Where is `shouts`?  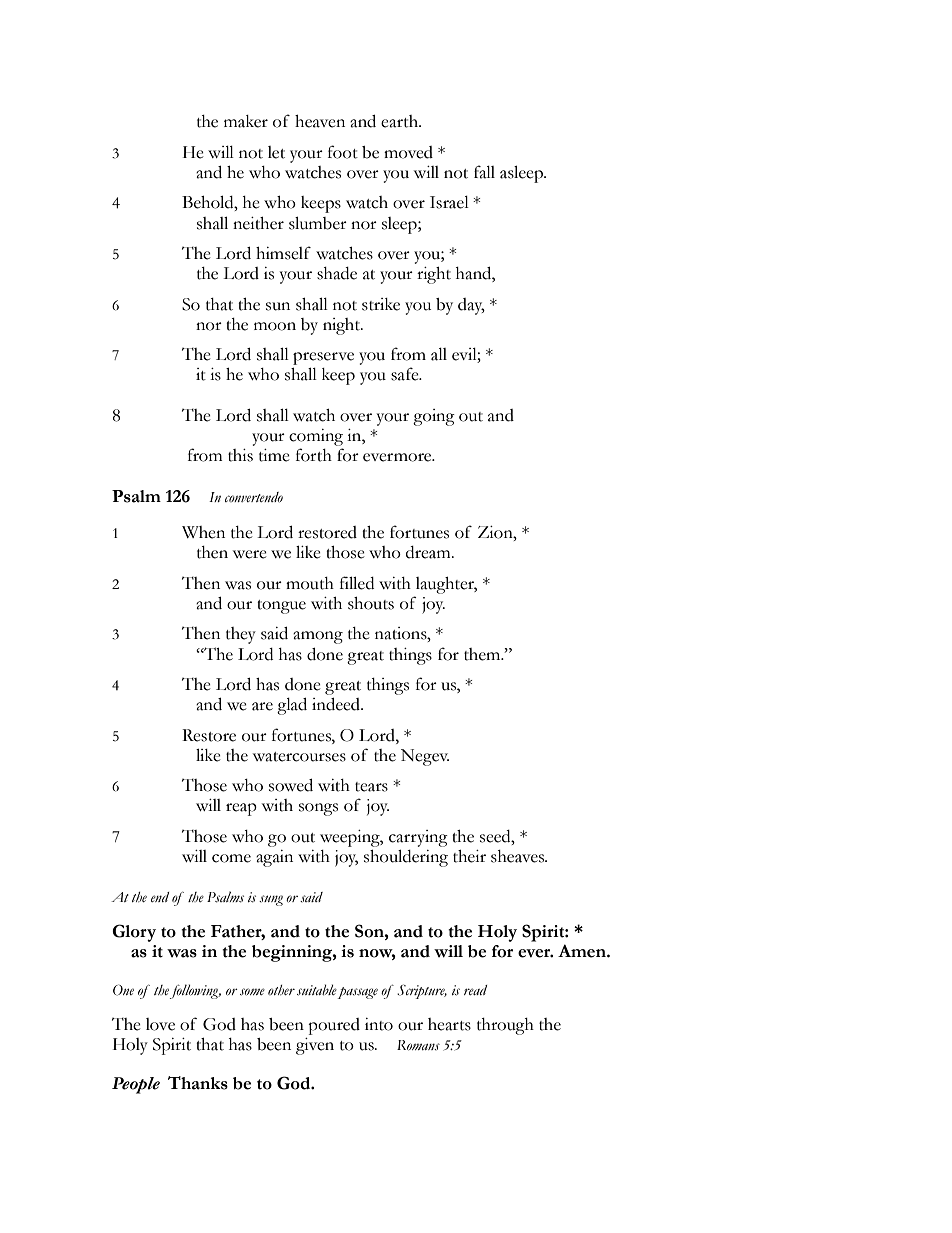
shouts is located at coordinates (371, 603).
